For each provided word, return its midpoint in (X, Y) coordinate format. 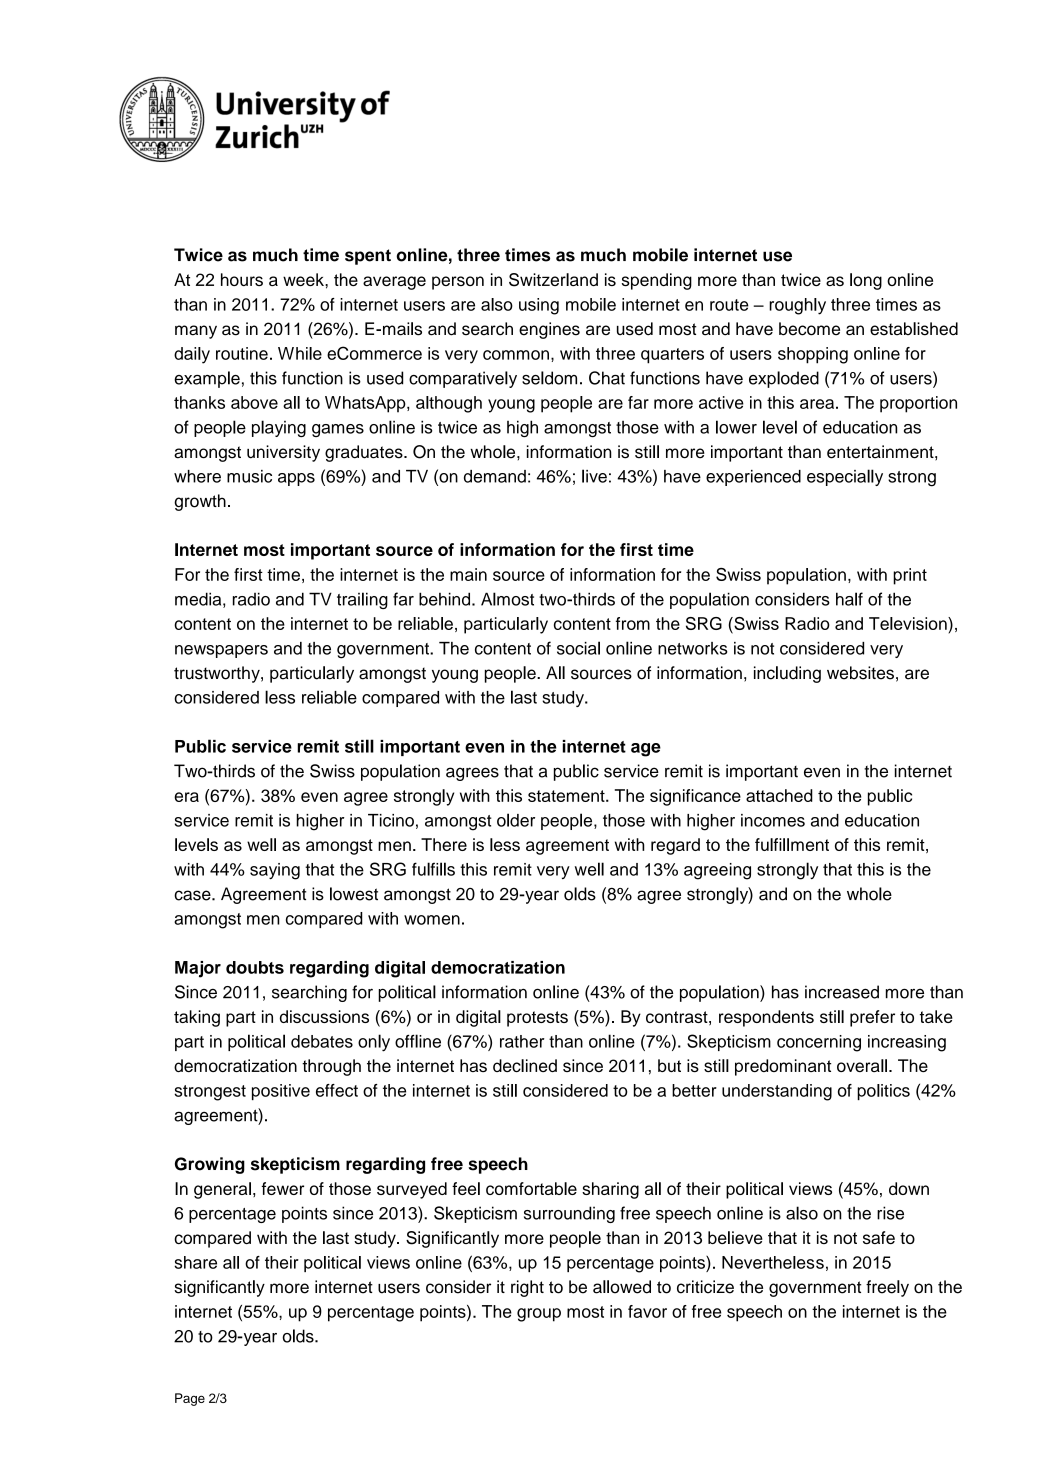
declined (525, 1065)
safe (879, 1237)
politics (883, 1092)
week (304, 279)
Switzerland (553, 280)
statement (567, 796)
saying (275, 871)
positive (281, 1092)
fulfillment (792, 844)
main (468, 574)
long (866, 281)
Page (190, 1399)
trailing (362, 600)
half (849, 599)
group (539, 1315)
